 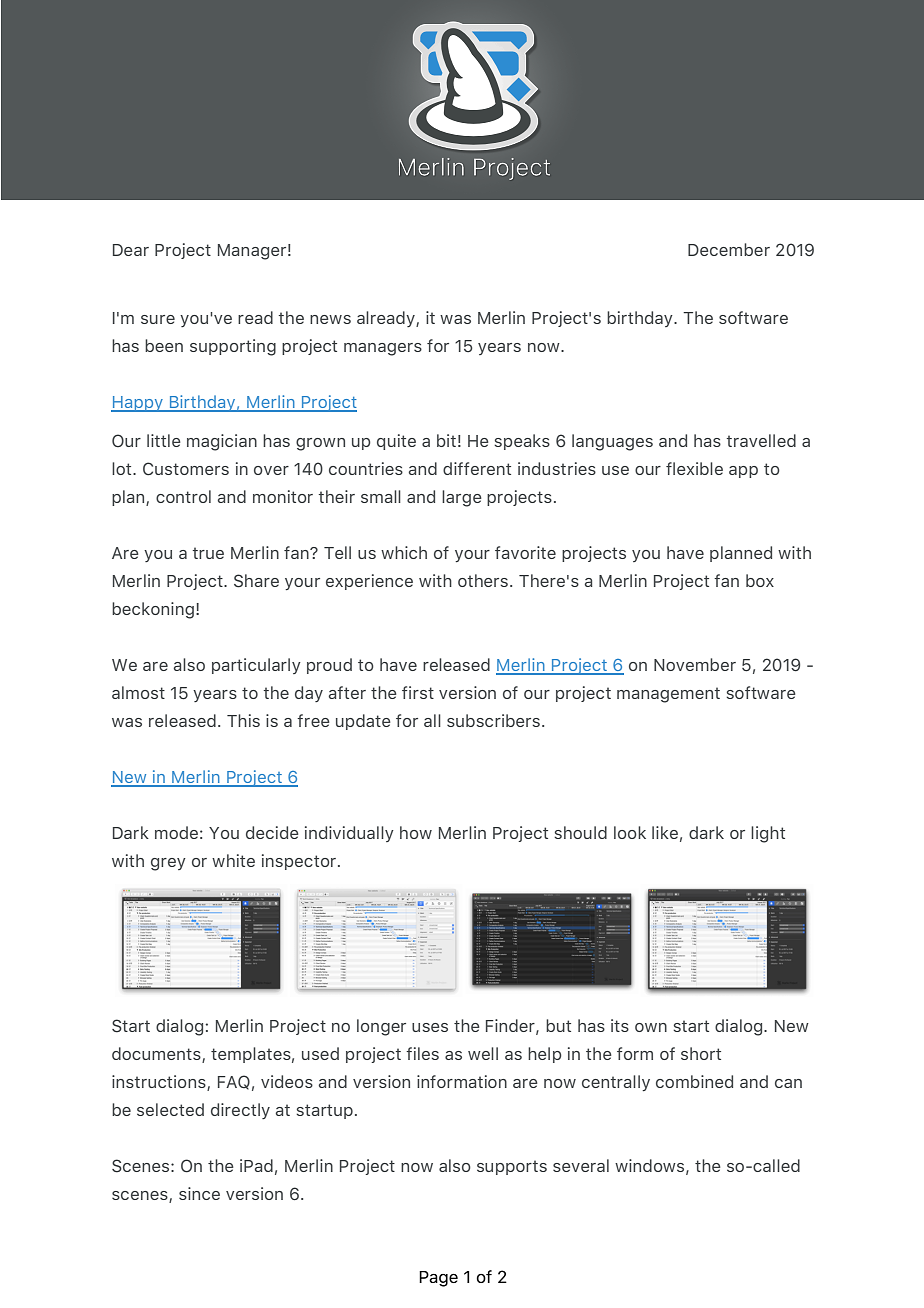 What do you see at coordinates (760, 580) in the screenshot?
I see `box` at bounding box center [760, 580].
